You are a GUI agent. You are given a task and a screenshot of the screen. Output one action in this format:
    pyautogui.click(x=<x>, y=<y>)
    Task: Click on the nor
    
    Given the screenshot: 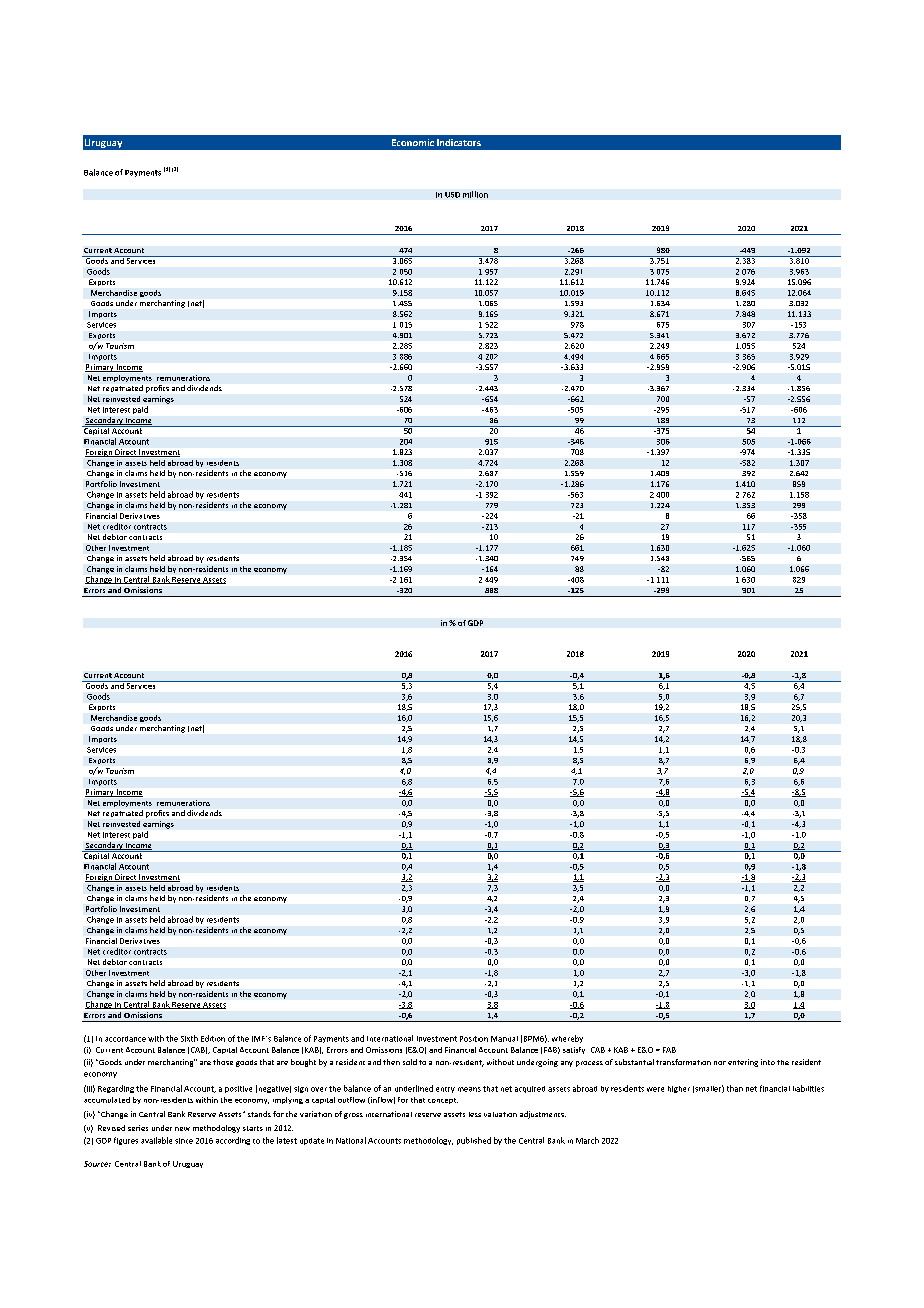 What is the action you would take?
    pyautogui.click(x=720, y=1063)
